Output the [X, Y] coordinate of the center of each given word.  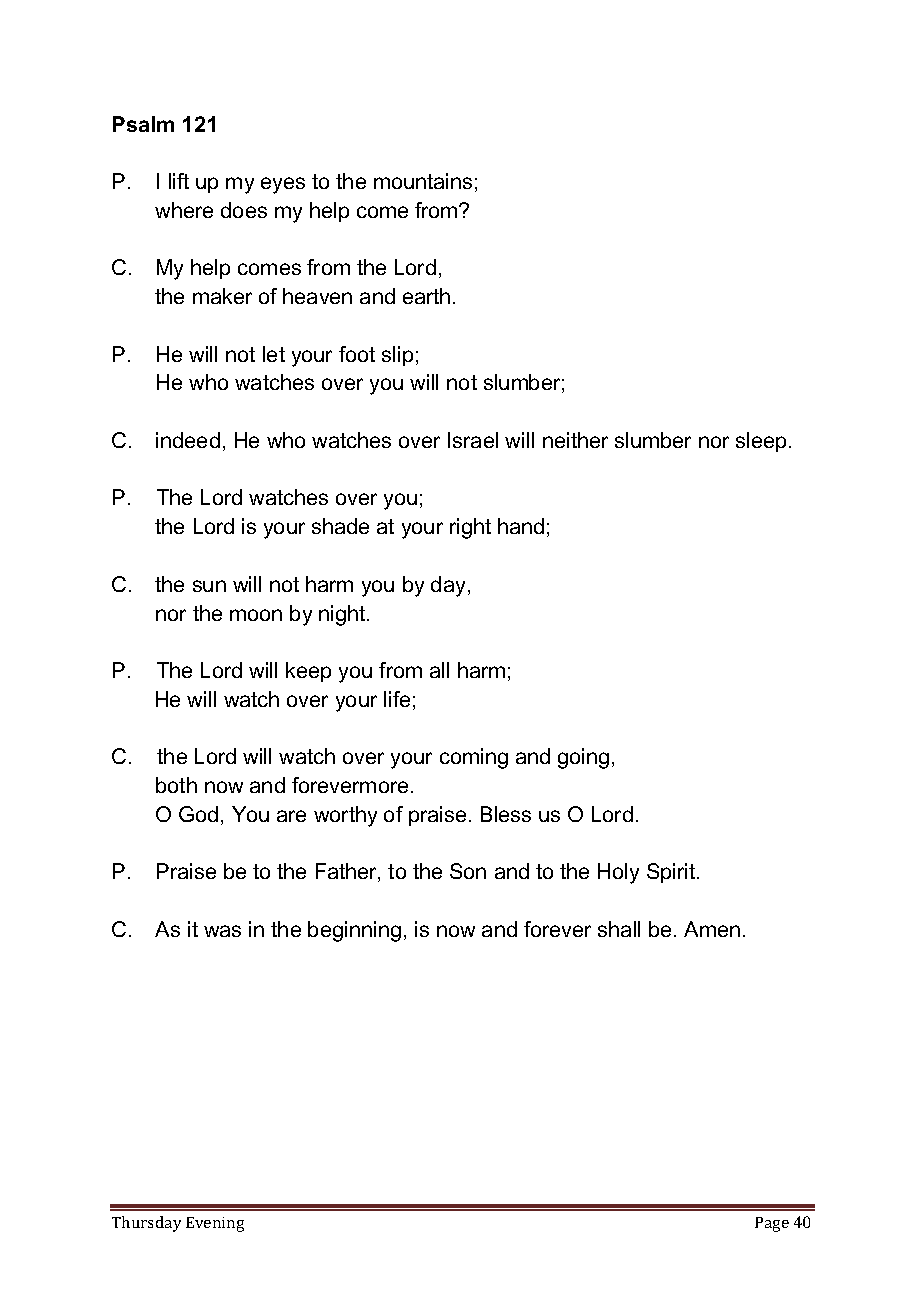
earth [426, 296]
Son [468, 871]
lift [179, 181]
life [397, 699]
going [583, 758]
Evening [215, 1224]
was [222, 931]
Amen [712, 929]
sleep [761, 442]
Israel [473, 440]
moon [256, 615]
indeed [188, 440]
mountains [423, 181]
